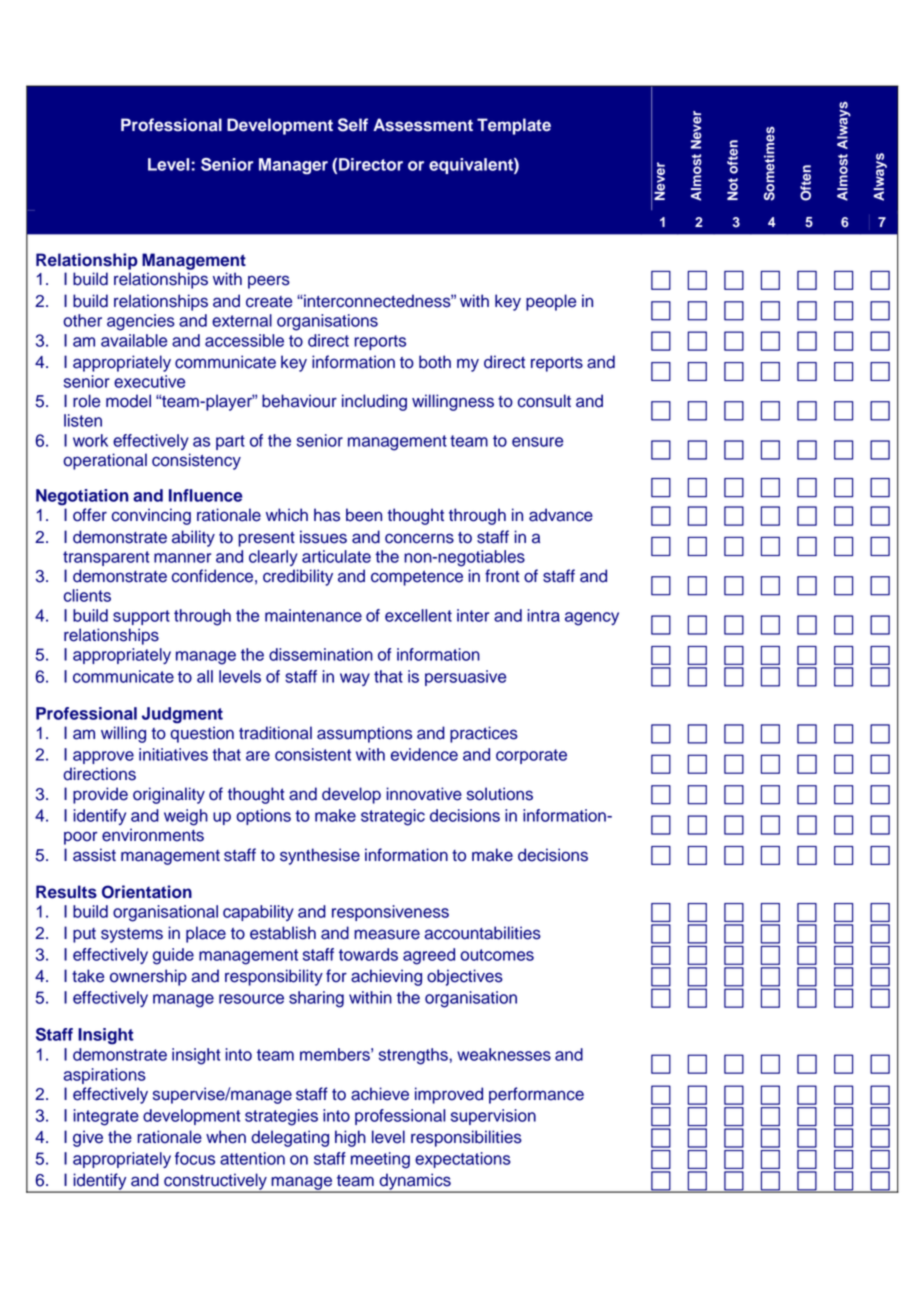 Image resolution: width=924 pixels, height=1308 pixels. What do you see at coordinates (561, 515) in the screenshot?
I see `advance` at bounding box center [561, 515].
